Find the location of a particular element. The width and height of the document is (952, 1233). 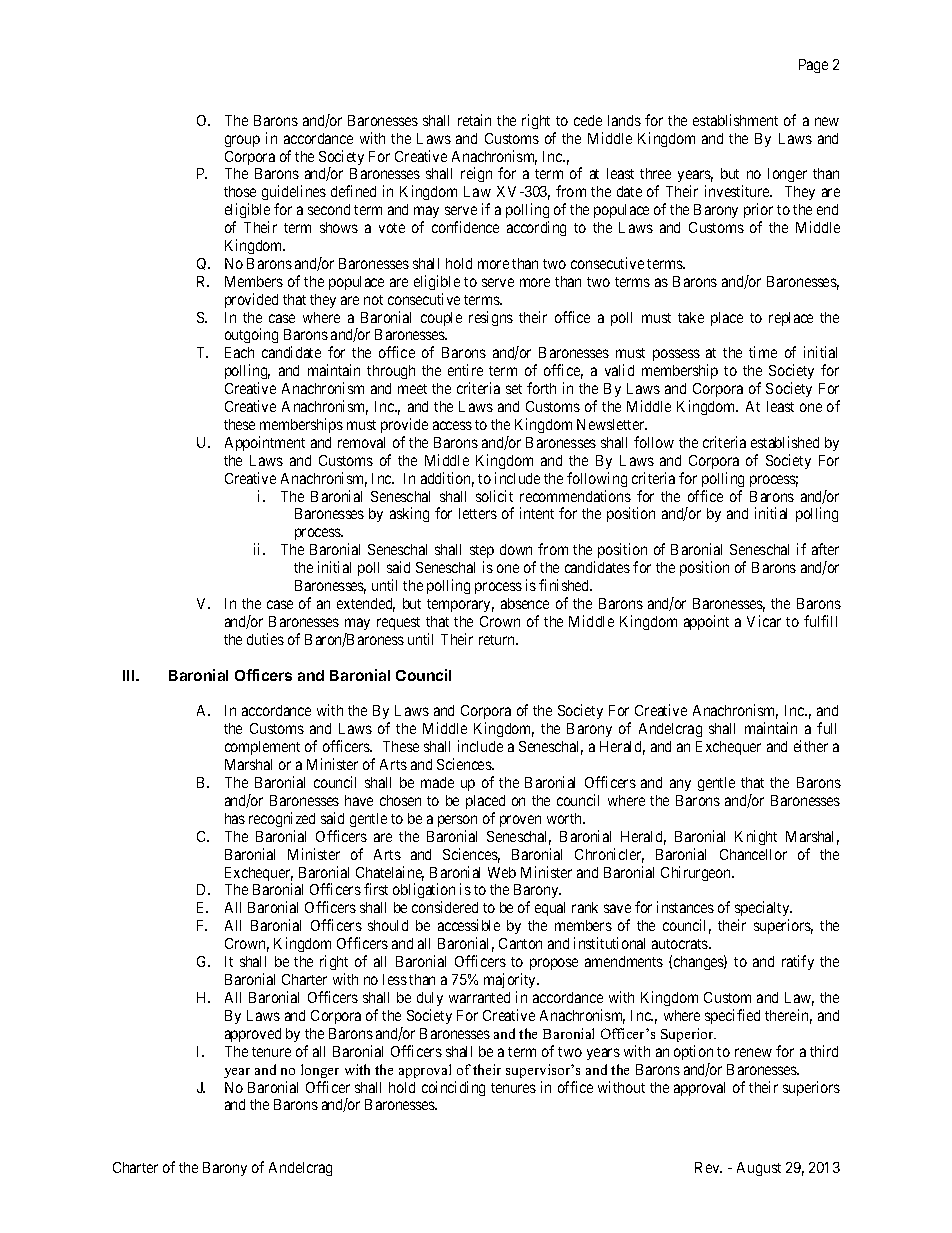

established is located at coordinates (785, 442).
